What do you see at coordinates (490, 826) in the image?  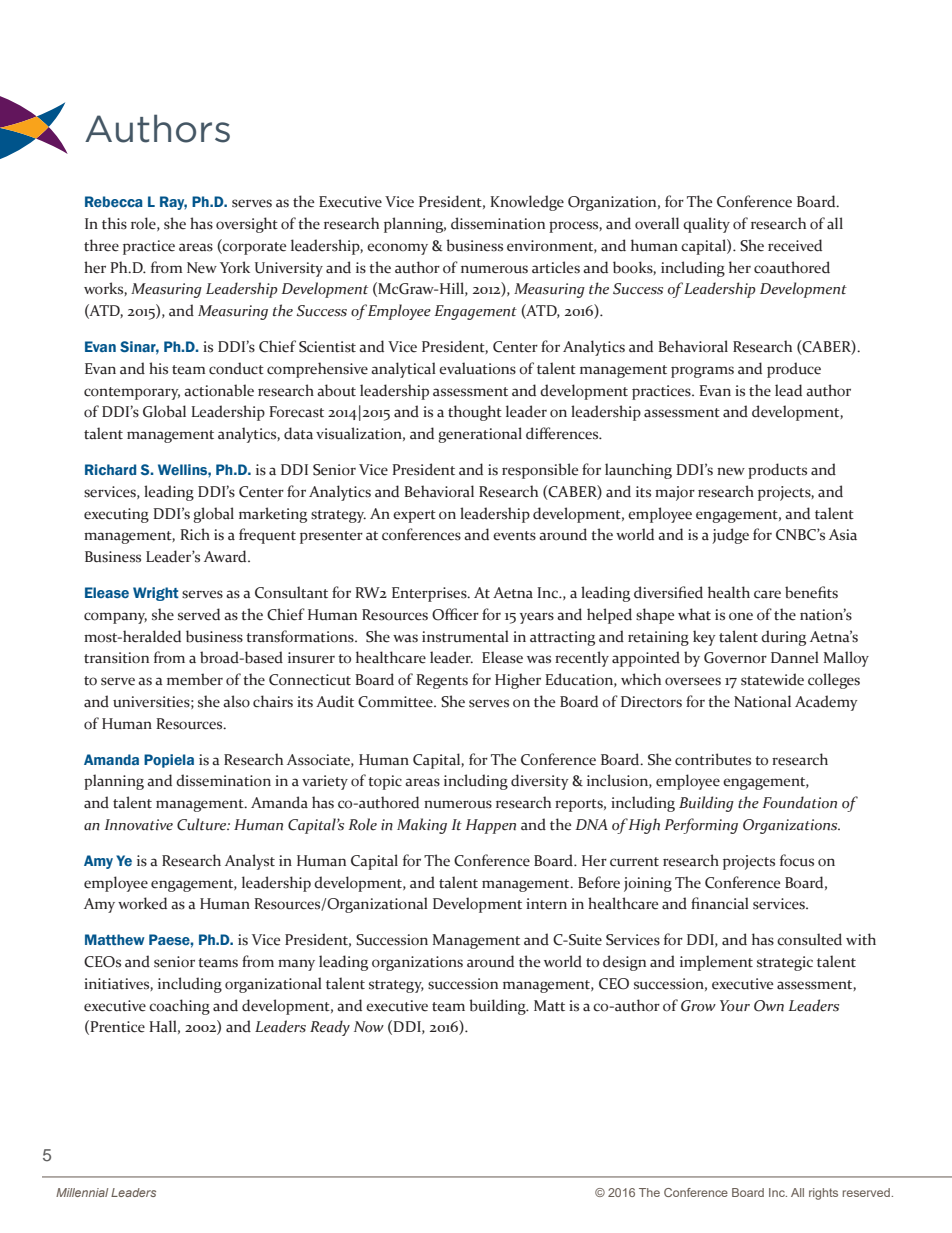 I see `Happen` at bounding box center [490, 826].
